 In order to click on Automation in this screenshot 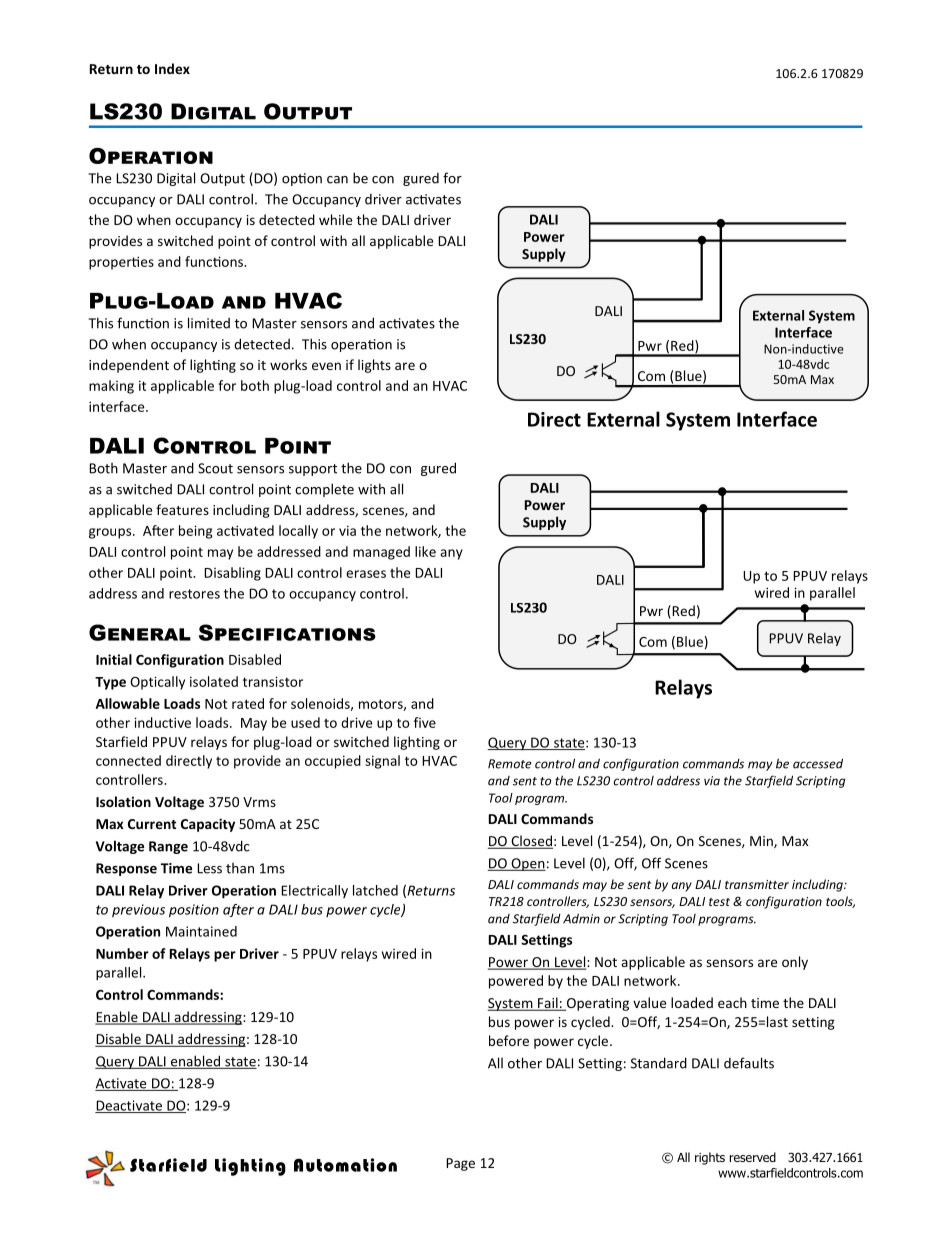, I will do `click(345, 1165)`.
